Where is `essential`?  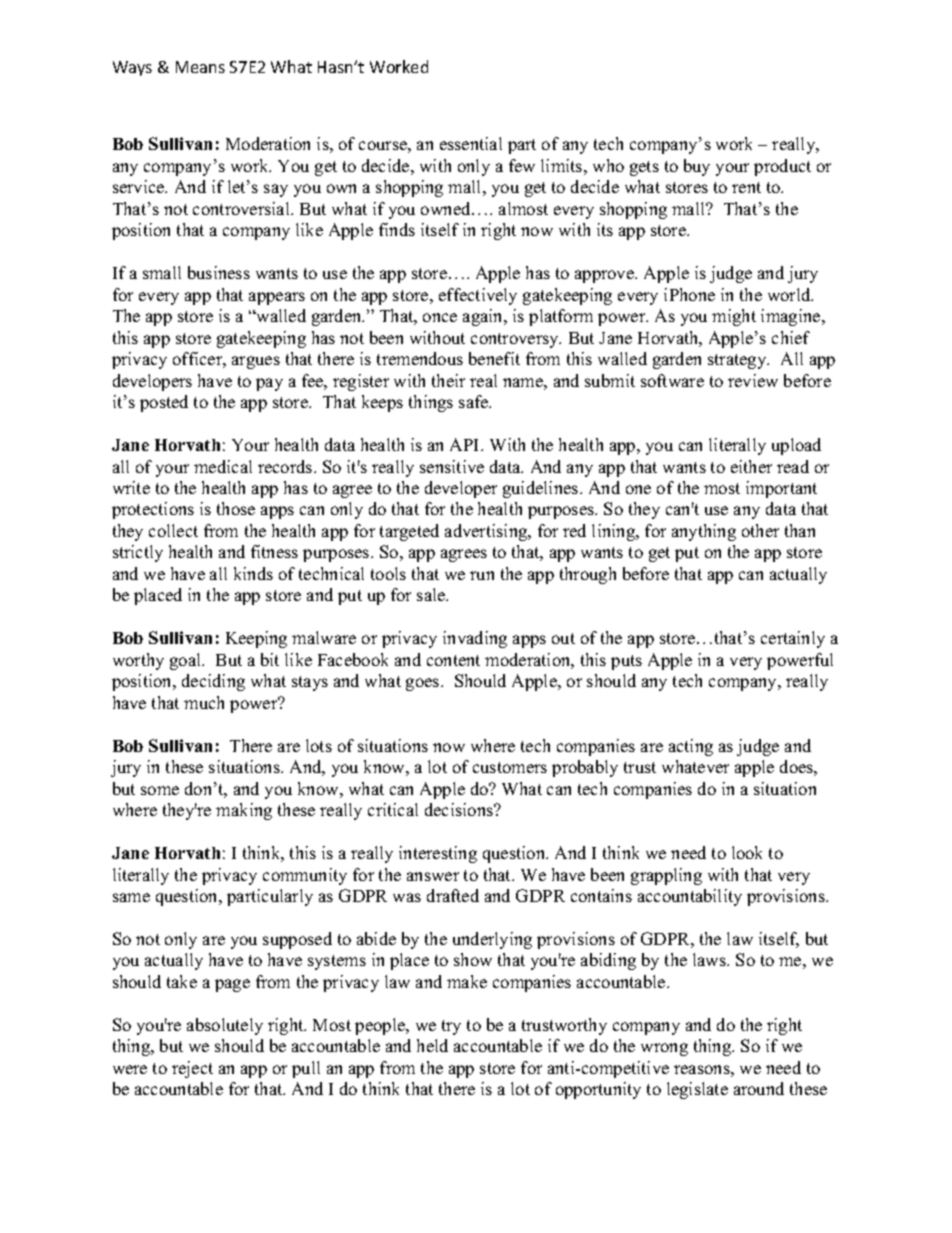 essential is located at coordinates (471, 143).
